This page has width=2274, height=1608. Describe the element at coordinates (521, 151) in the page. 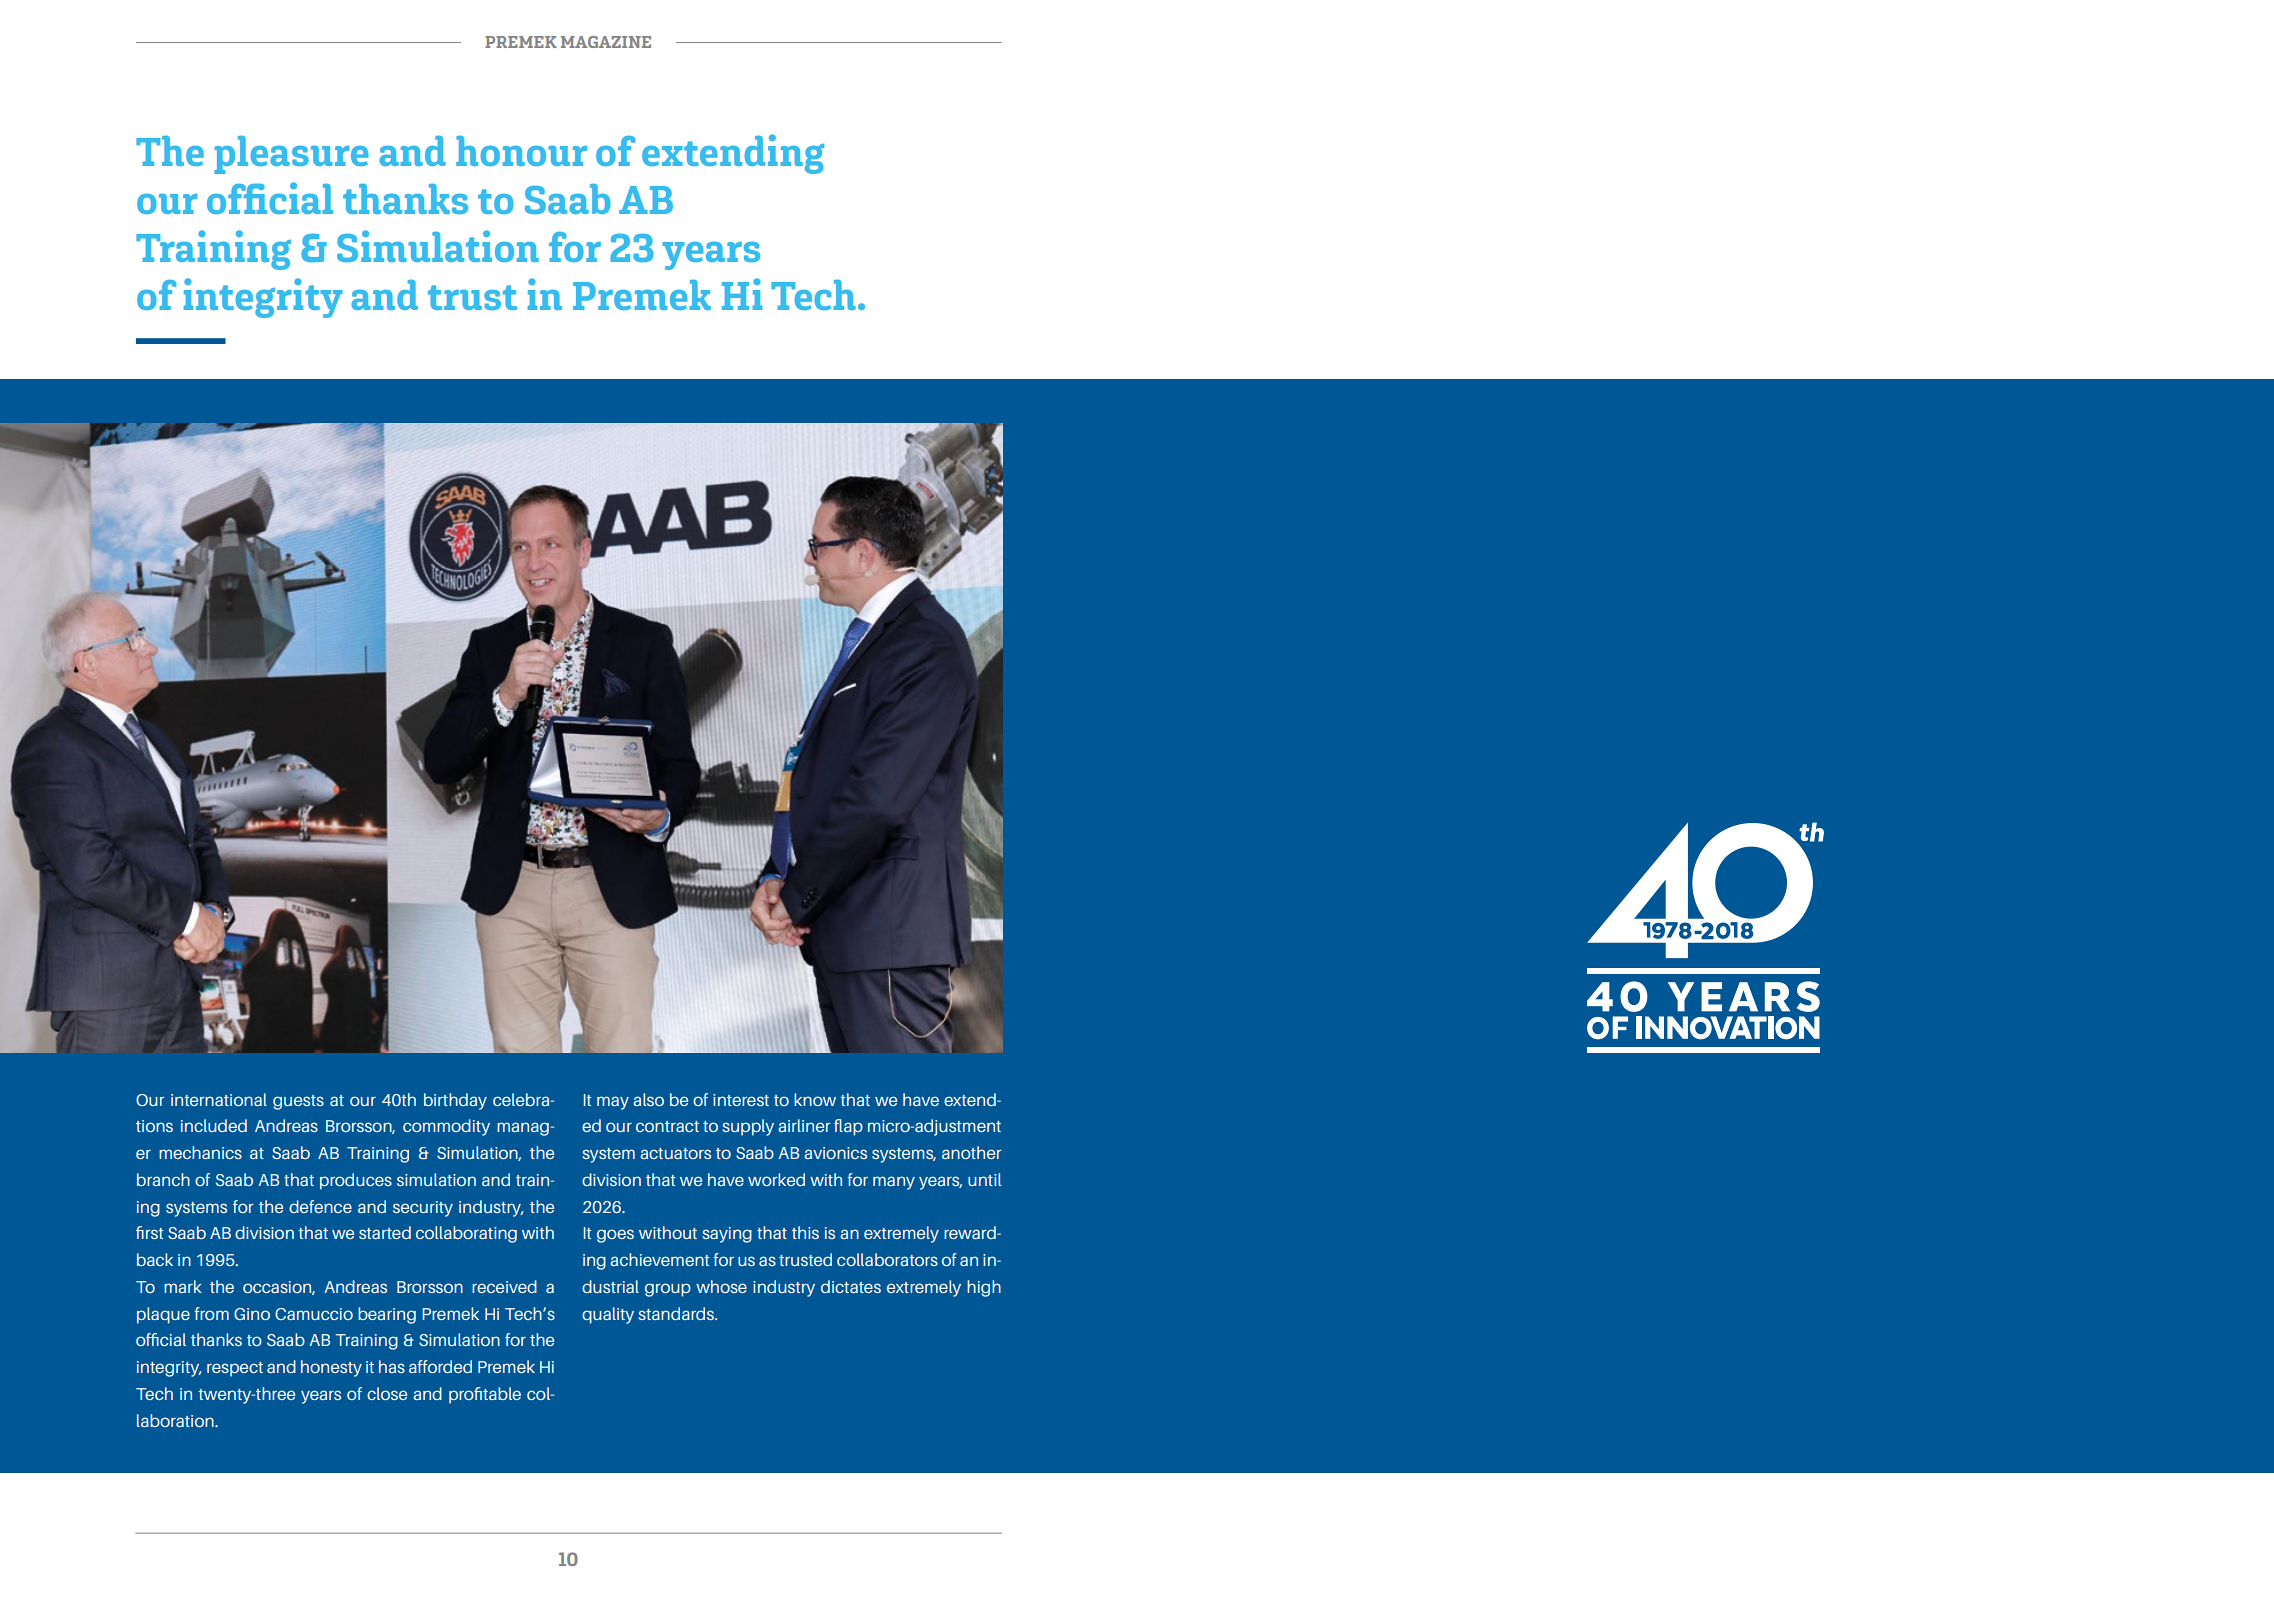

I see `honour` at that location.
